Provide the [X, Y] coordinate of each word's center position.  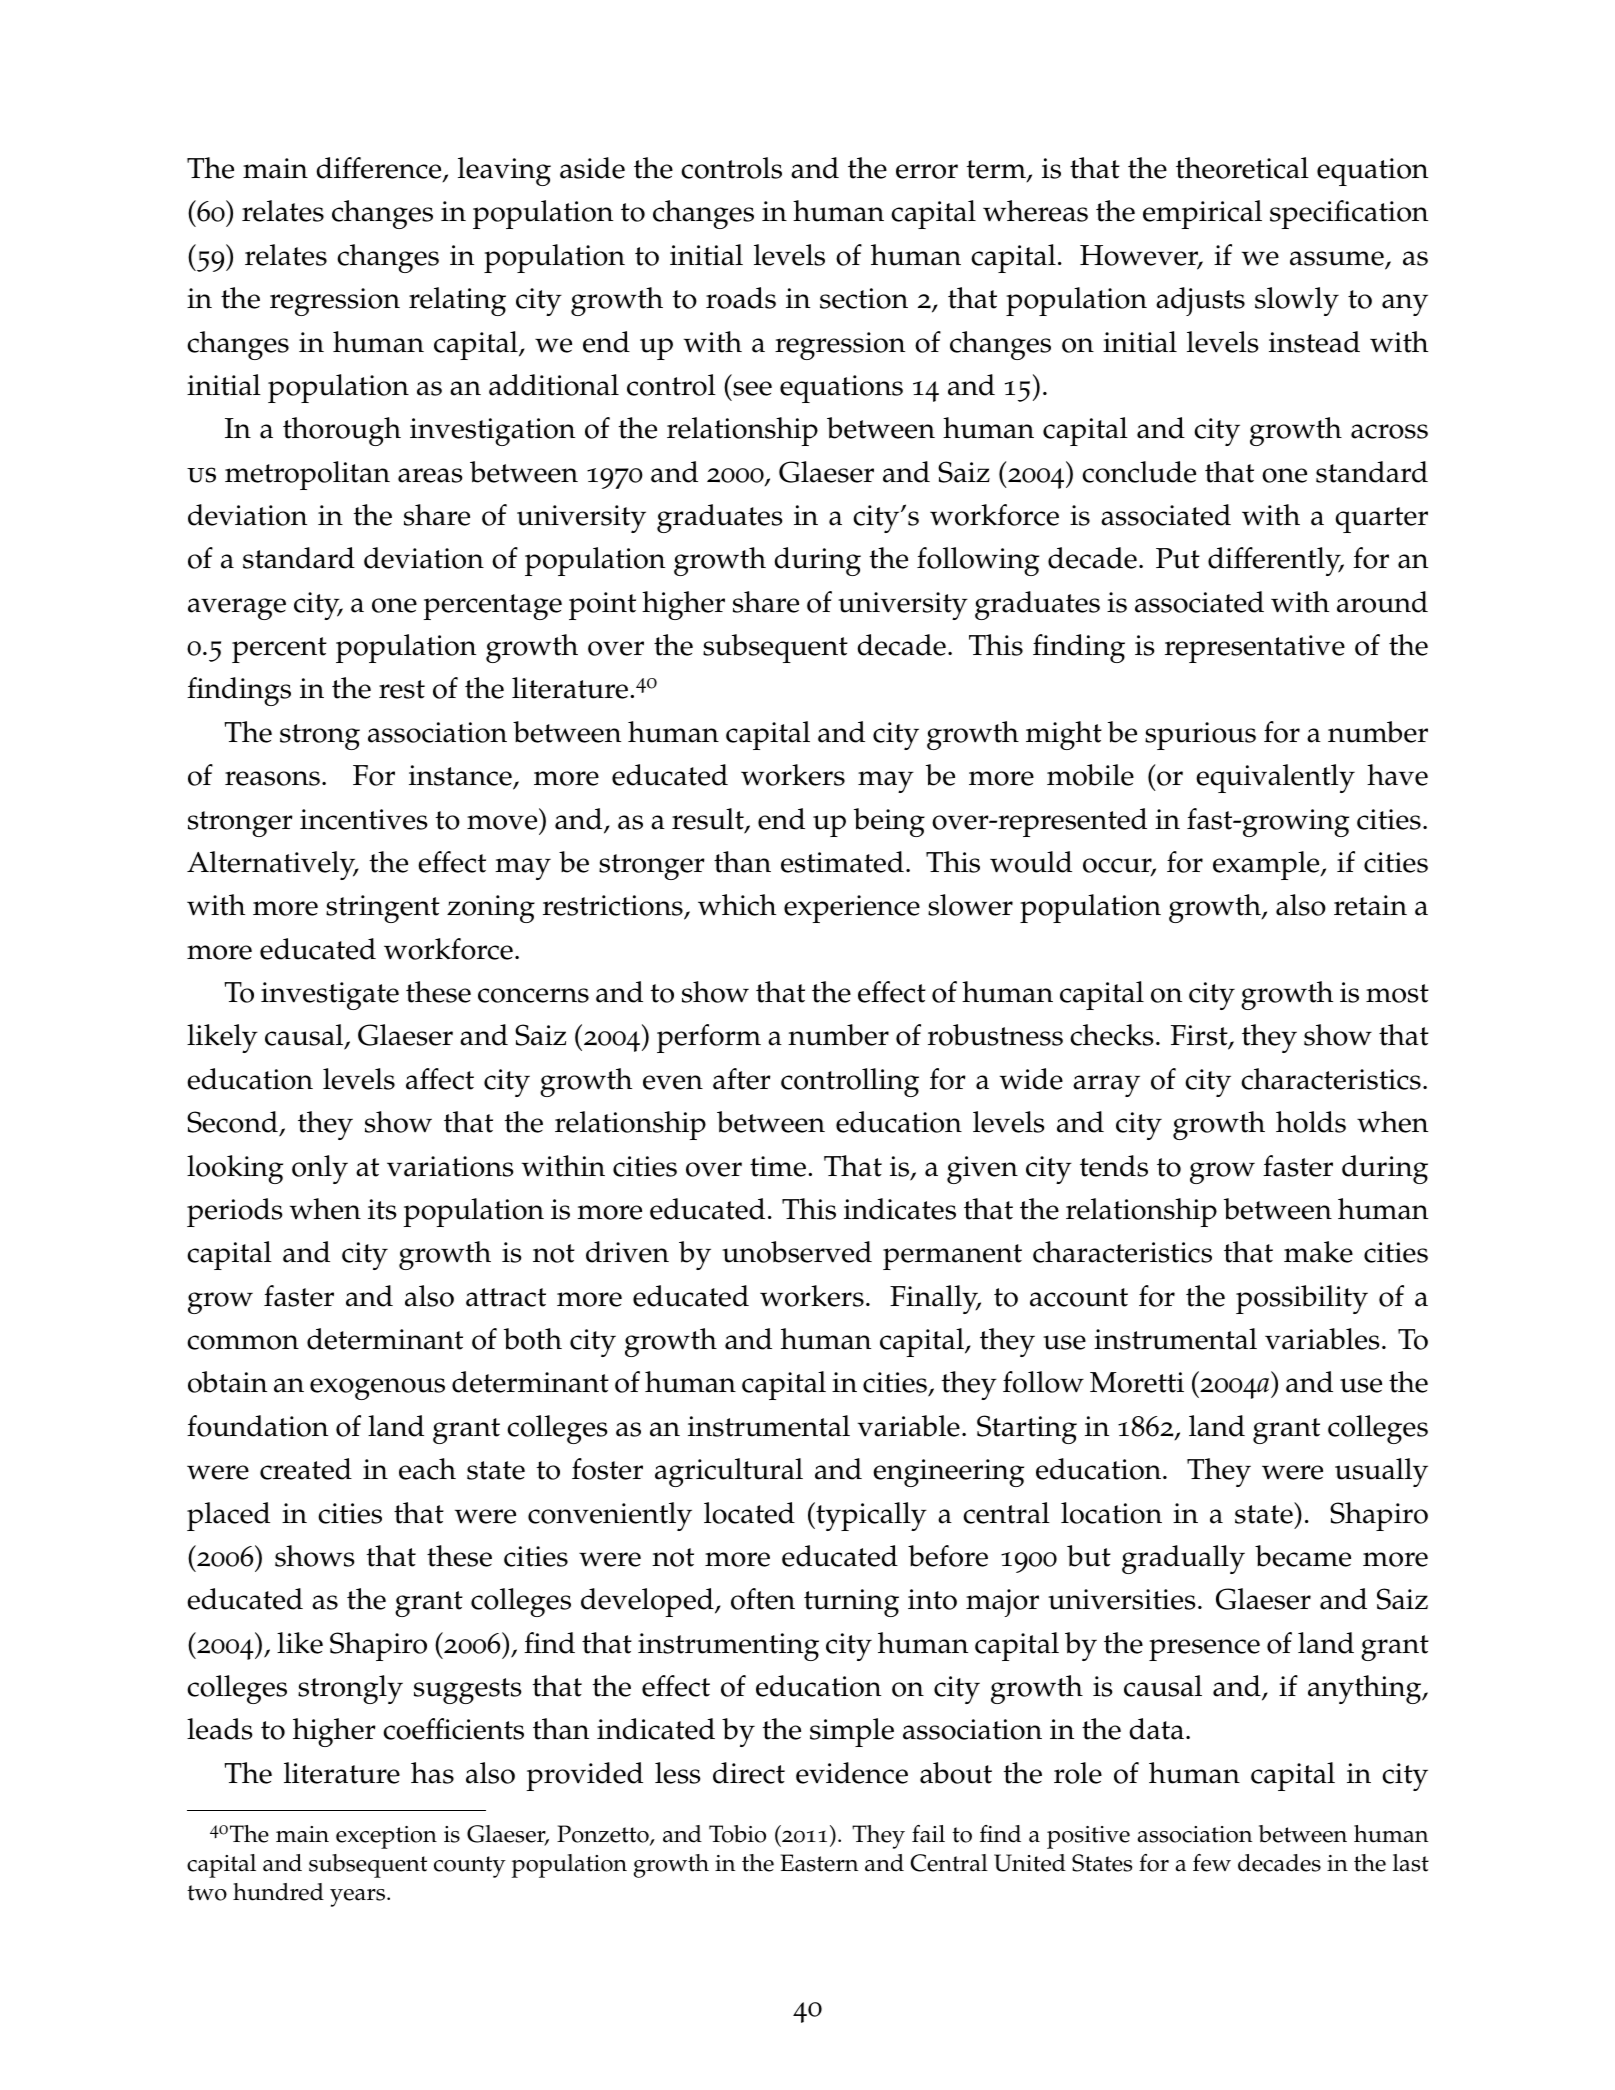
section [864, 298]
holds [1311, 1122]
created [306, 1469]
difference [380, 169]
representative [1255, 649]
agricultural [729, 1472]
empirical [1202, 214]
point [602, 606]
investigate [330, 996]
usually [1381, 1472]
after [742, 1079]
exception [386, 1837]
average [237, 609]
